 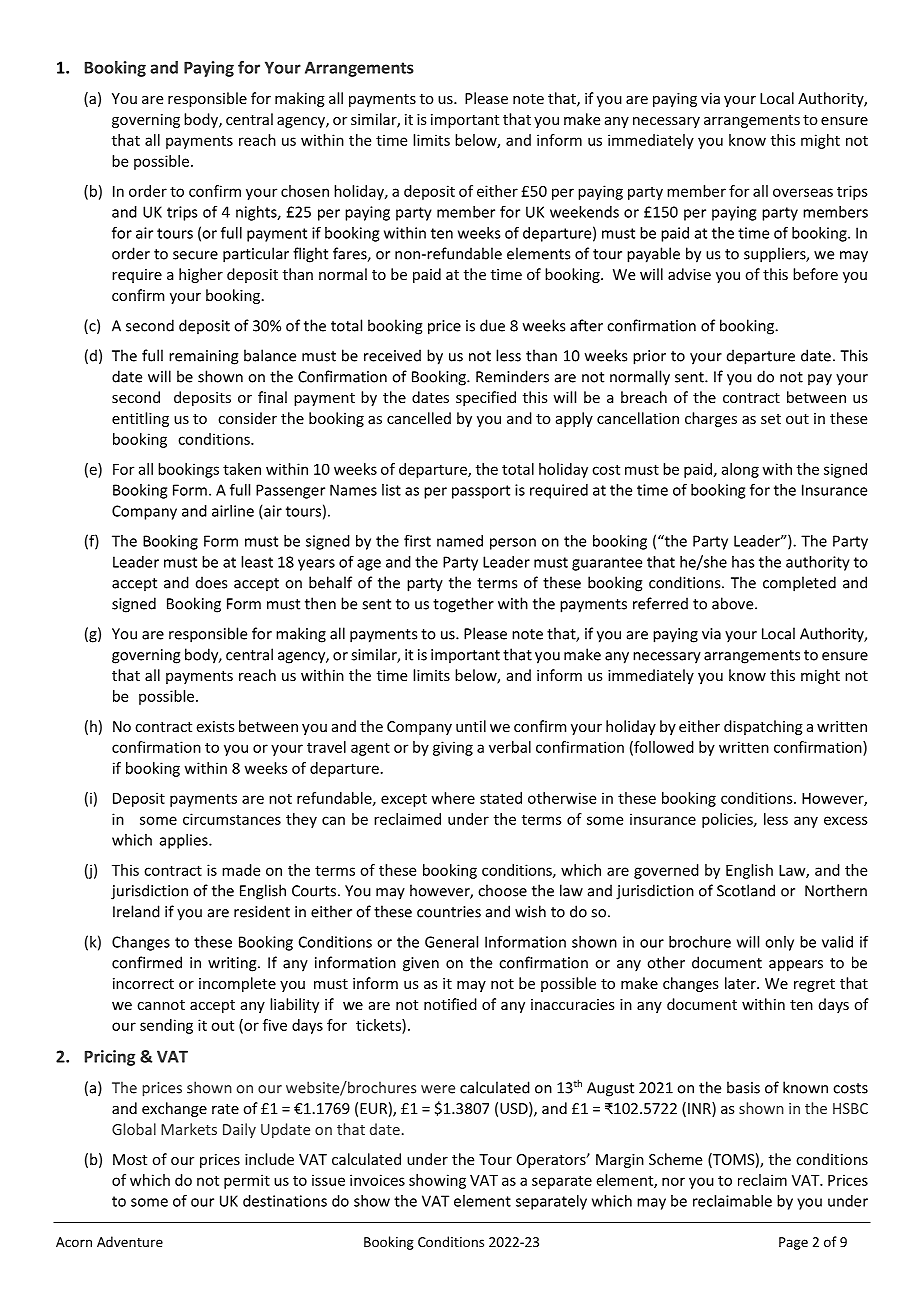 I want to click on incomplete, so click(x=237, y=984).
